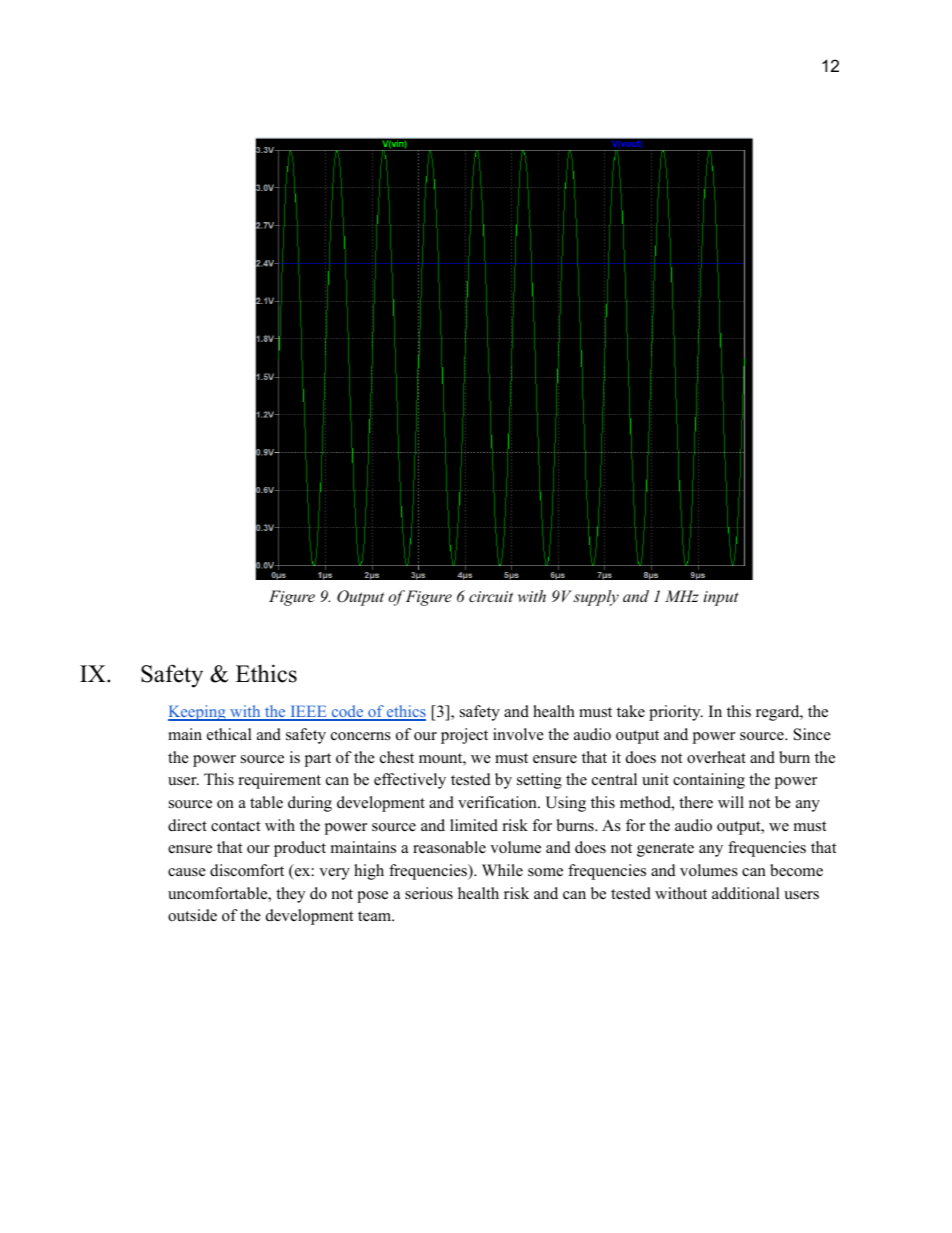  I want to click on Since, so click(812, 734).
